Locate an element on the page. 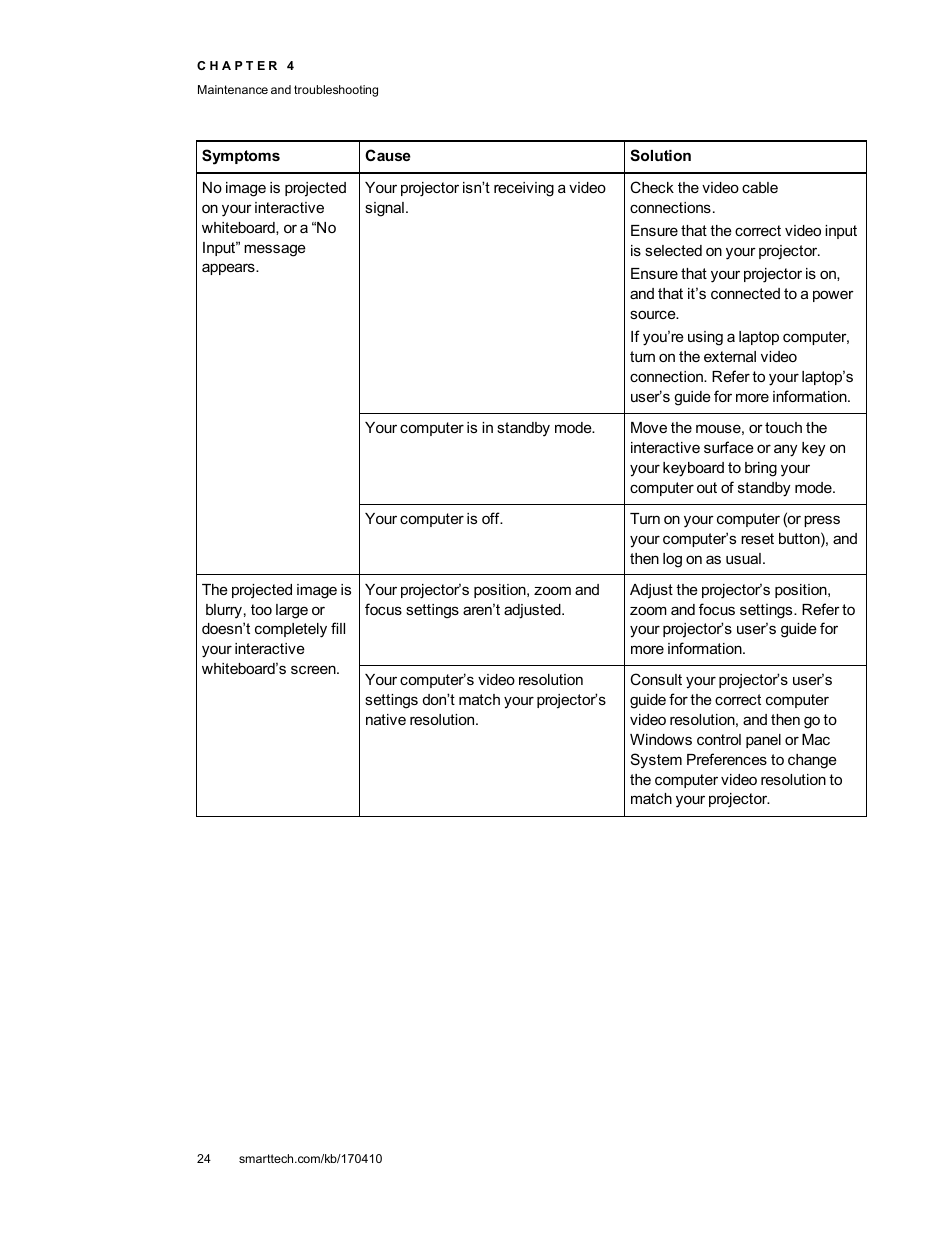 The image size is (952, 1233). receiving is located at coordinates (524, 189).
